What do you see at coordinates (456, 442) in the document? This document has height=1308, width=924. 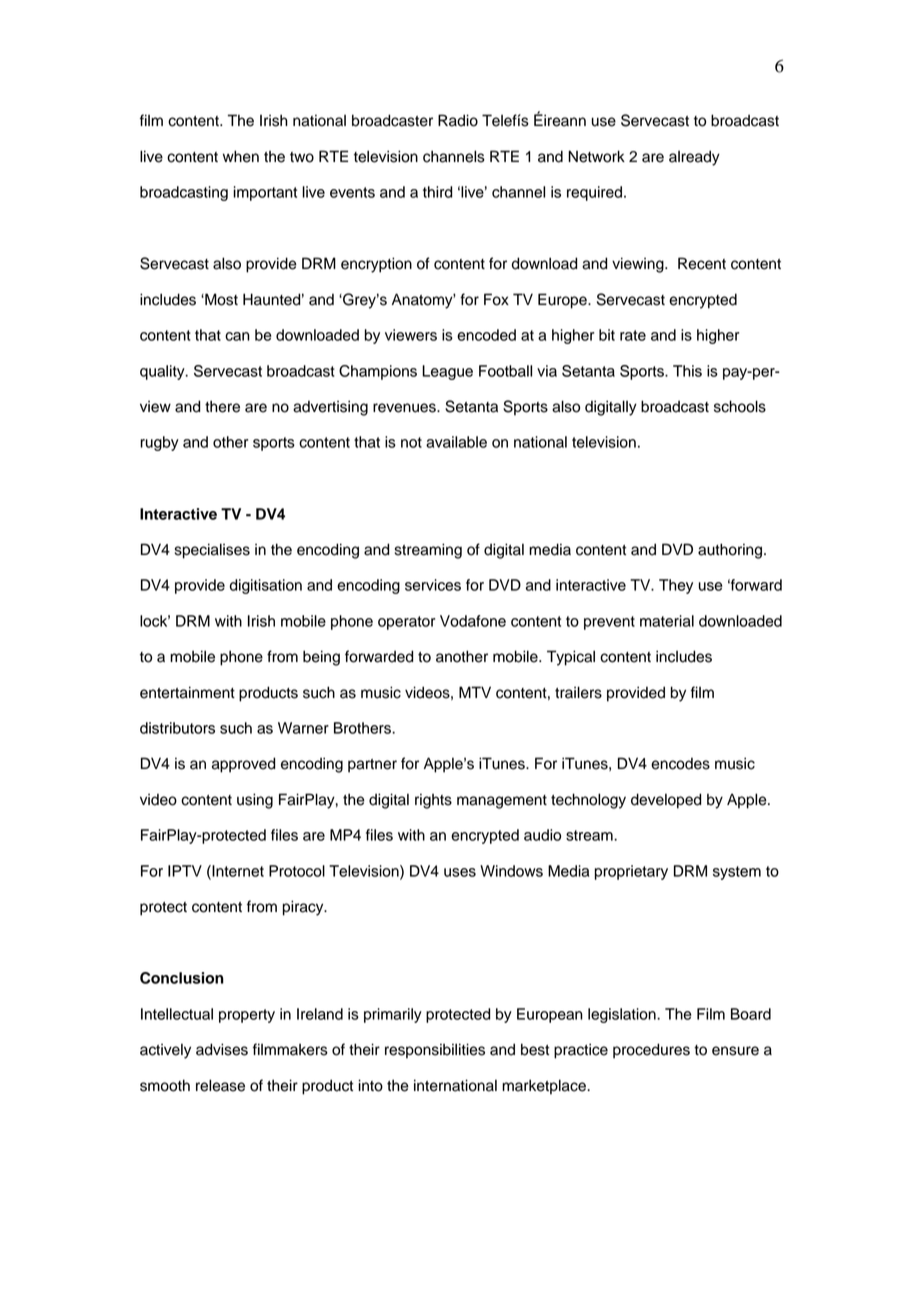 I see `available` at bounding box center [456, 442].
